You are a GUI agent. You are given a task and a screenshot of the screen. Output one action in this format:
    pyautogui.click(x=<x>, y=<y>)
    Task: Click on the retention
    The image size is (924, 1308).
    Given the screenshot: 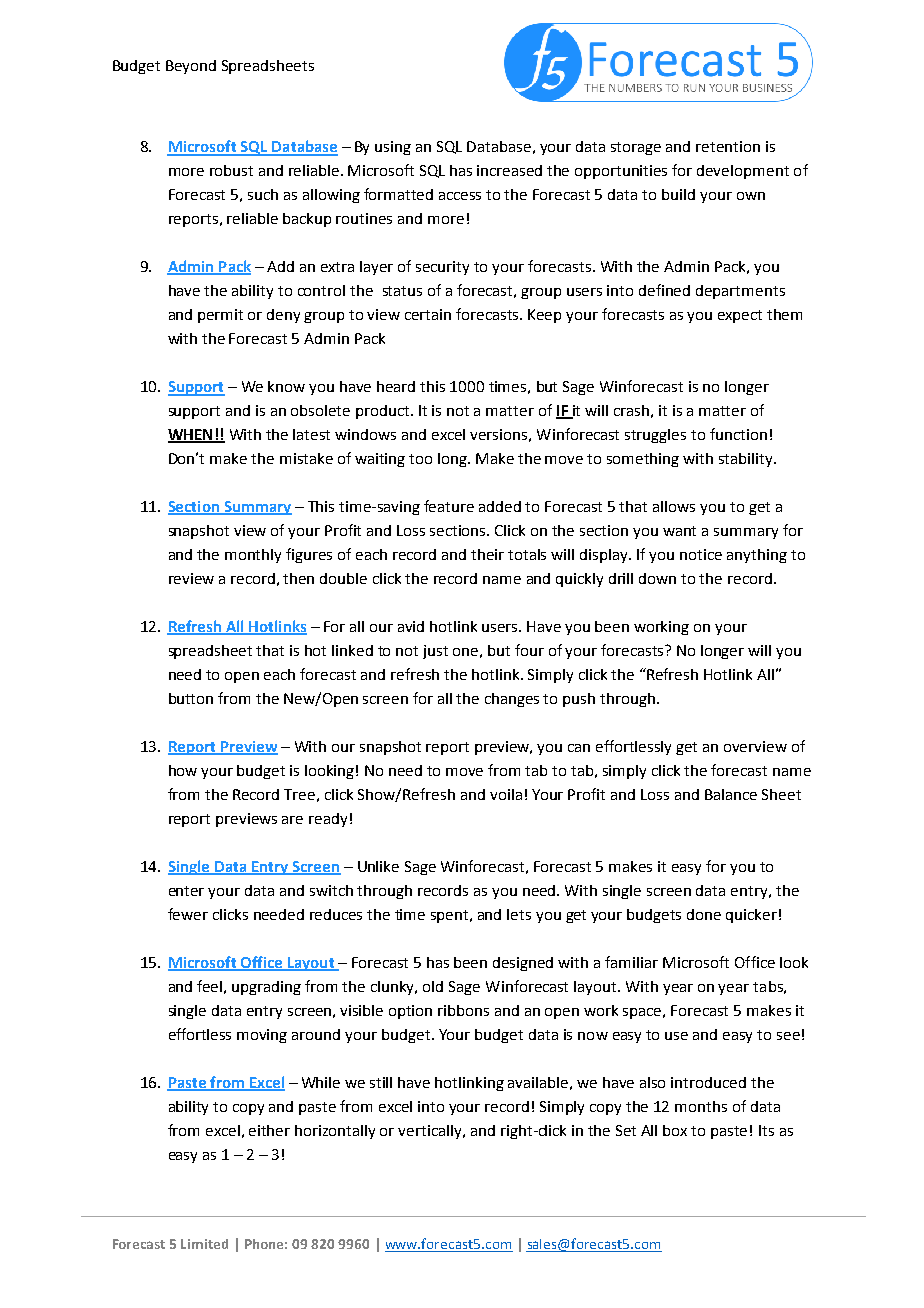 What is the action you would take?
    pyautogui.click(x=728, y=146)
